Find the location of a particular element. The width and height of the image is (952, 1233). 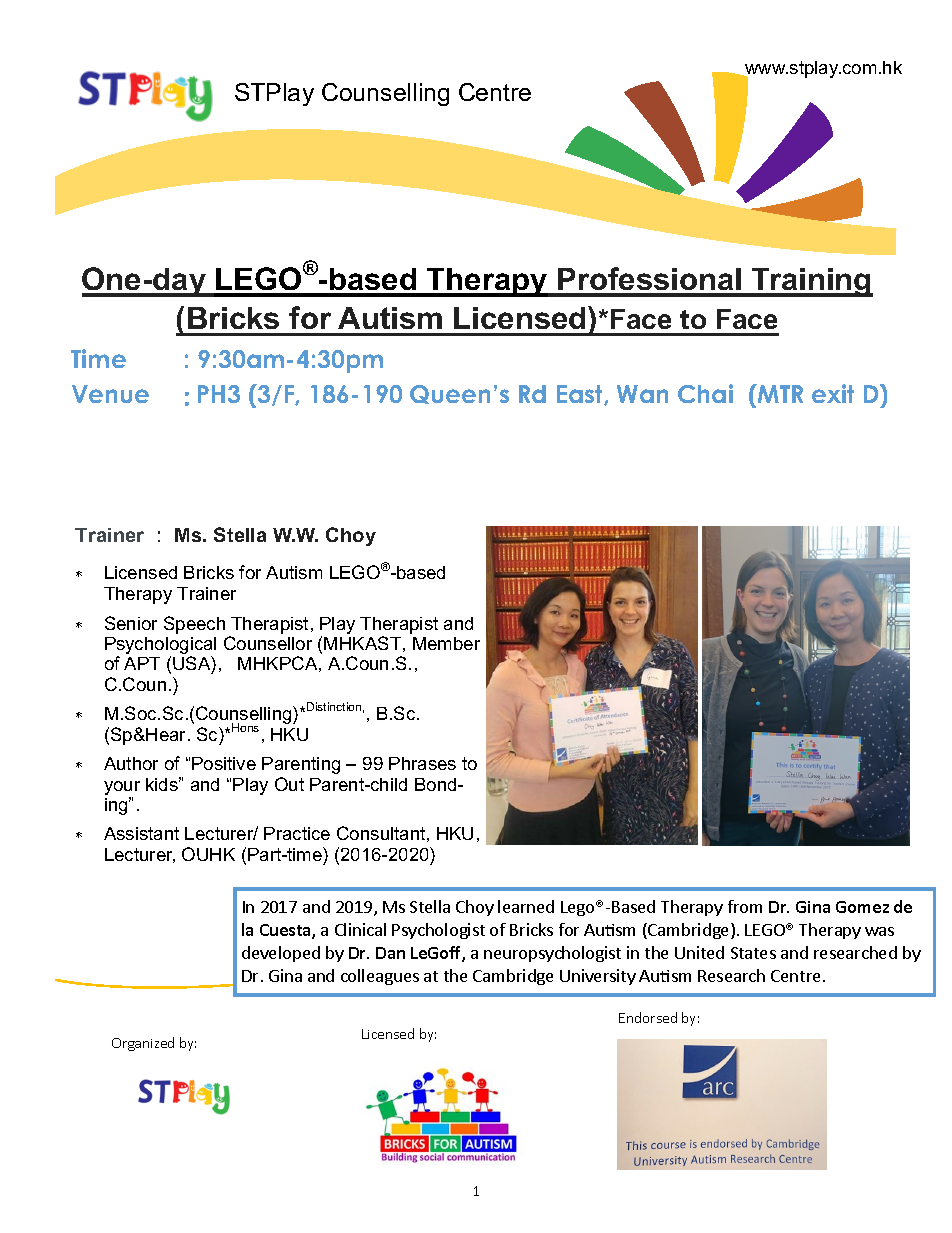

Training is located at coordinates (811, 282).
